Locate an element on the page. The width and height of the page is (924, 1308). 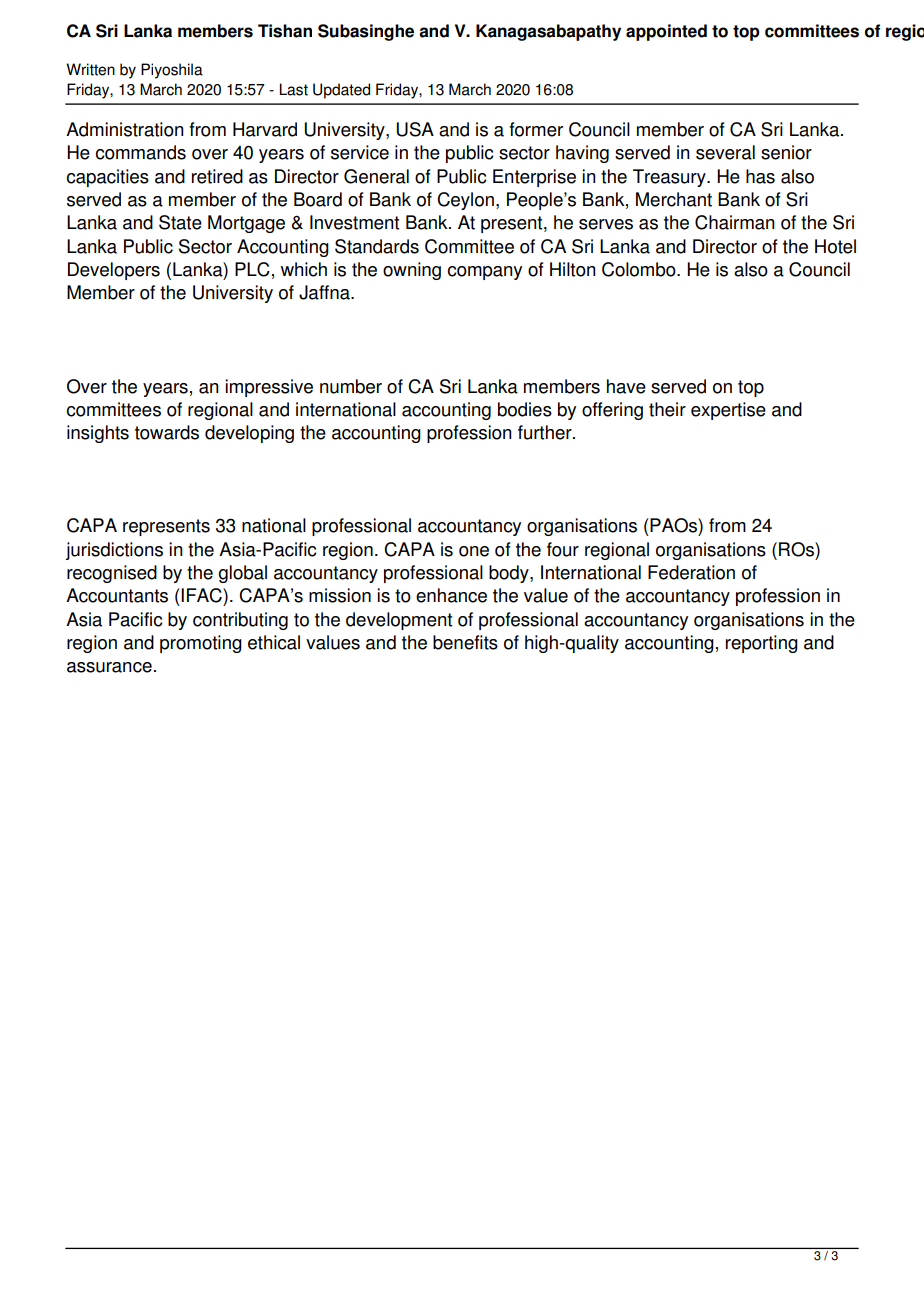
Updated is located at coordinates (341, 91).
